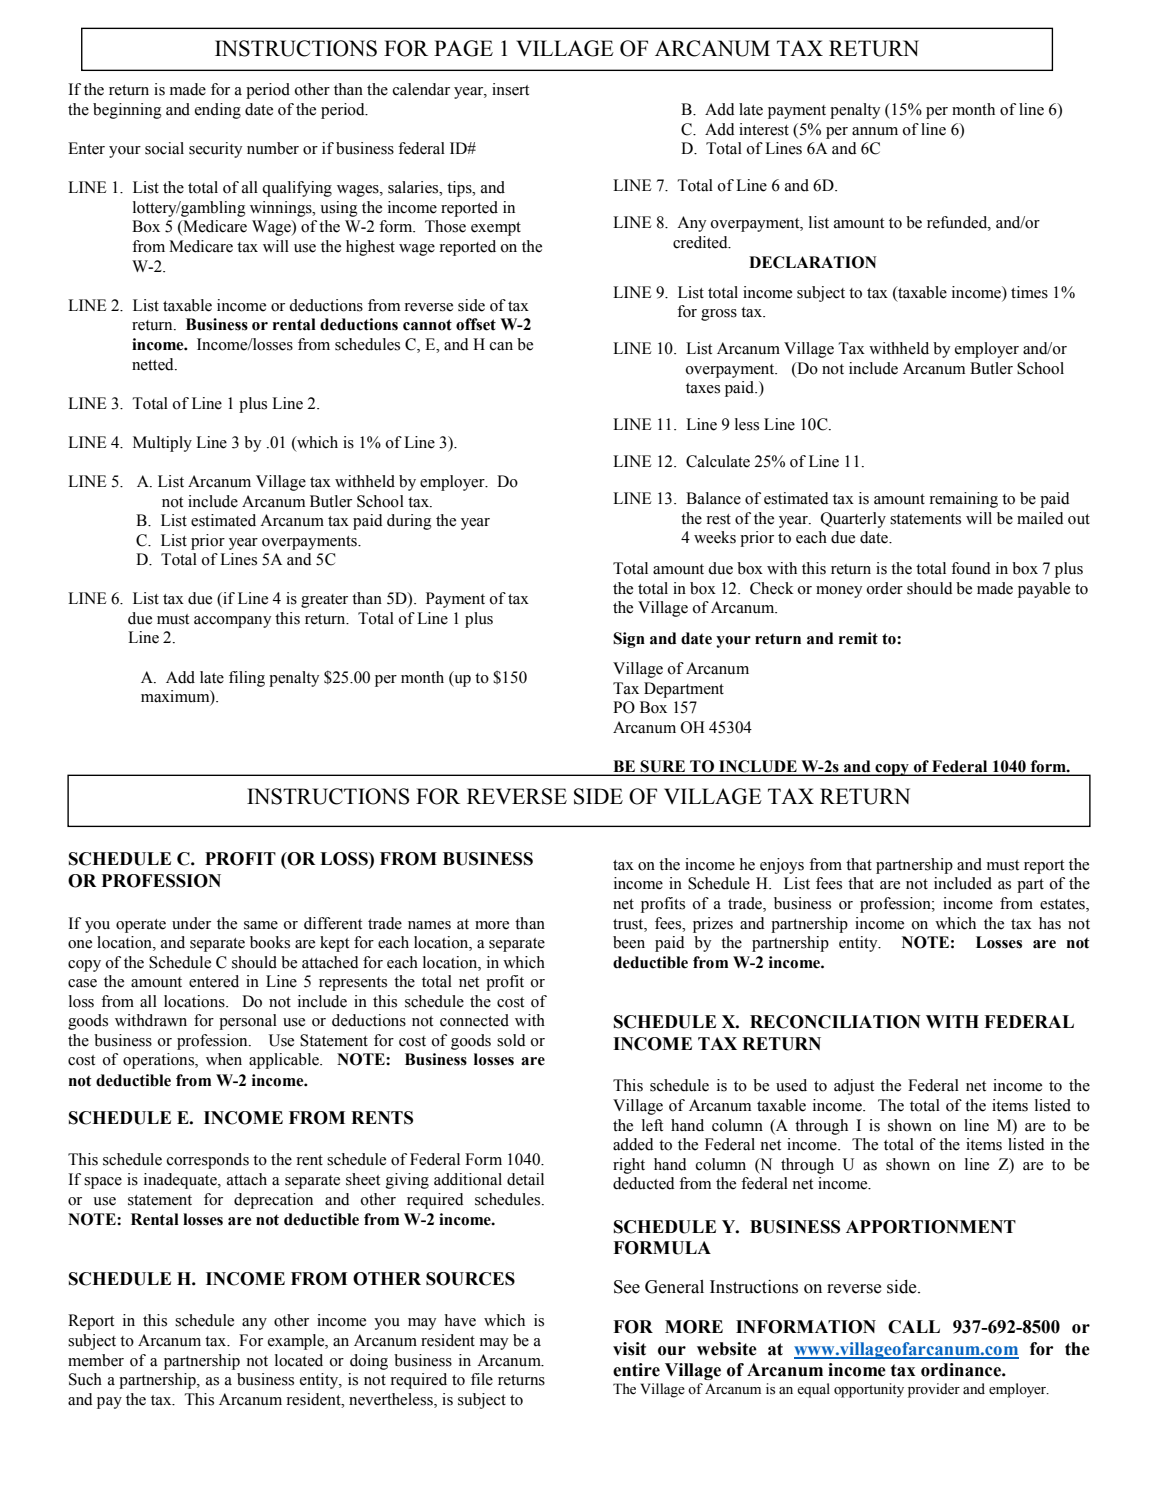  What do you see at coordinates (299, 1360) in the document?
I see `located` at bounding box center [299, 1360].
